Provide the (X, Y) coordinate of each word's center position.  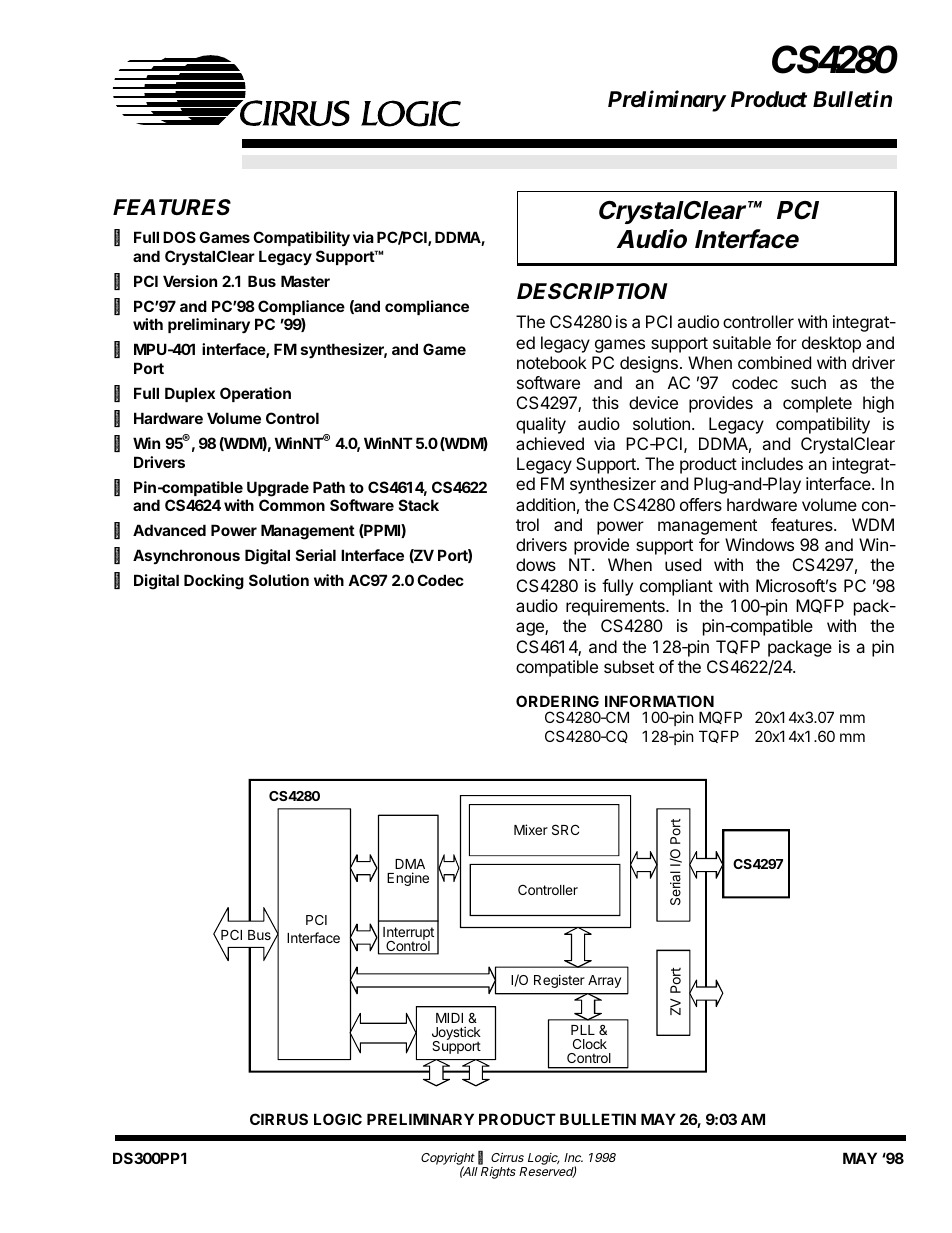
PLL (583, 1030)
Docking (214, 582)
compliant (676, 587)
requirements (616, 607)
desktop (831, 344)
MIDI (449, 1018)
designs (649, 364)
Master (305, 281)
